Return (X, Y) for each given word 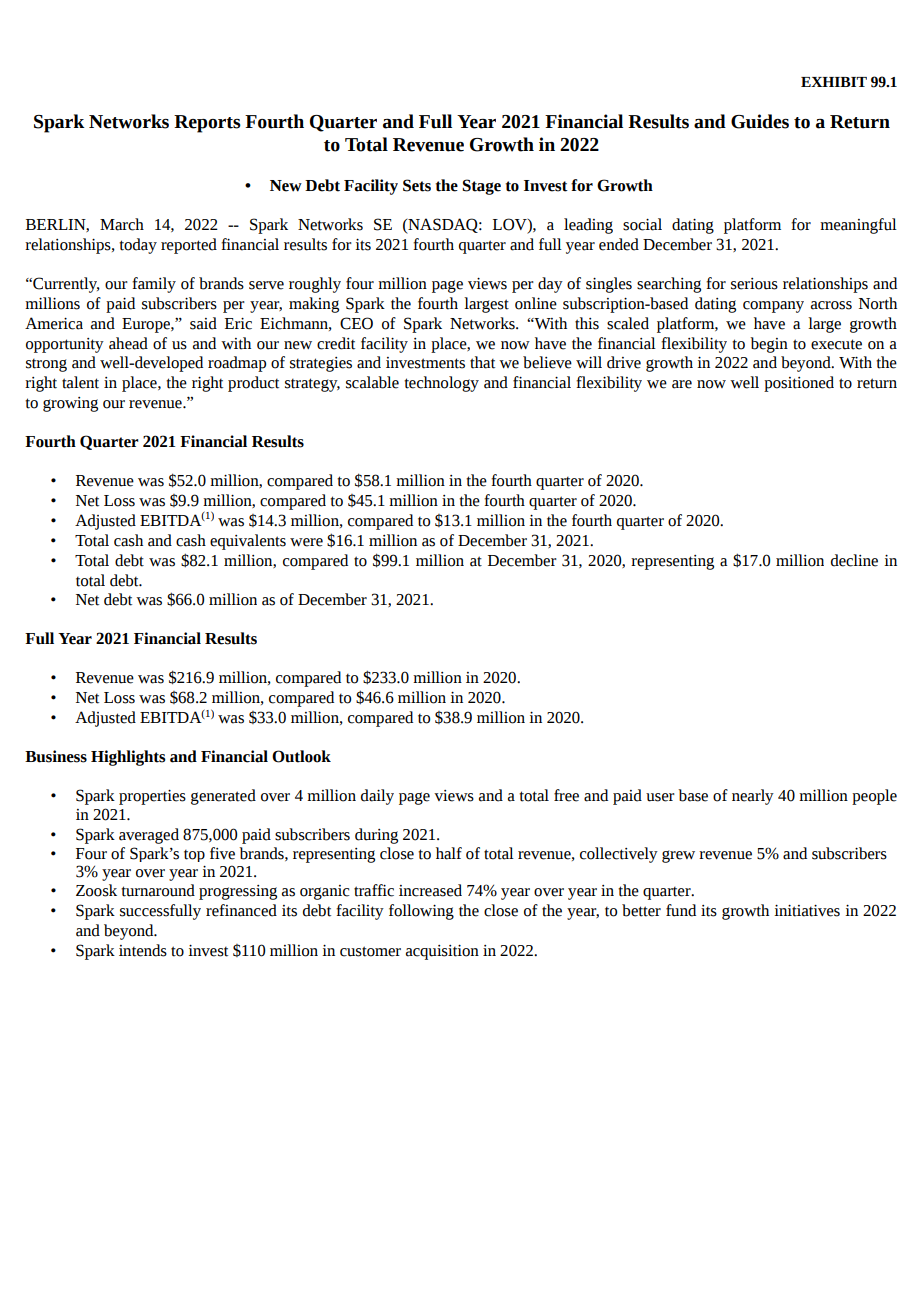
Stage (481, 187)
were (306, 542)
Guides (760, 121)
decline (854, 560)
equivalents (248, 542)
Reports (207, 124)
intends (143, 950)
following (421, 912)
